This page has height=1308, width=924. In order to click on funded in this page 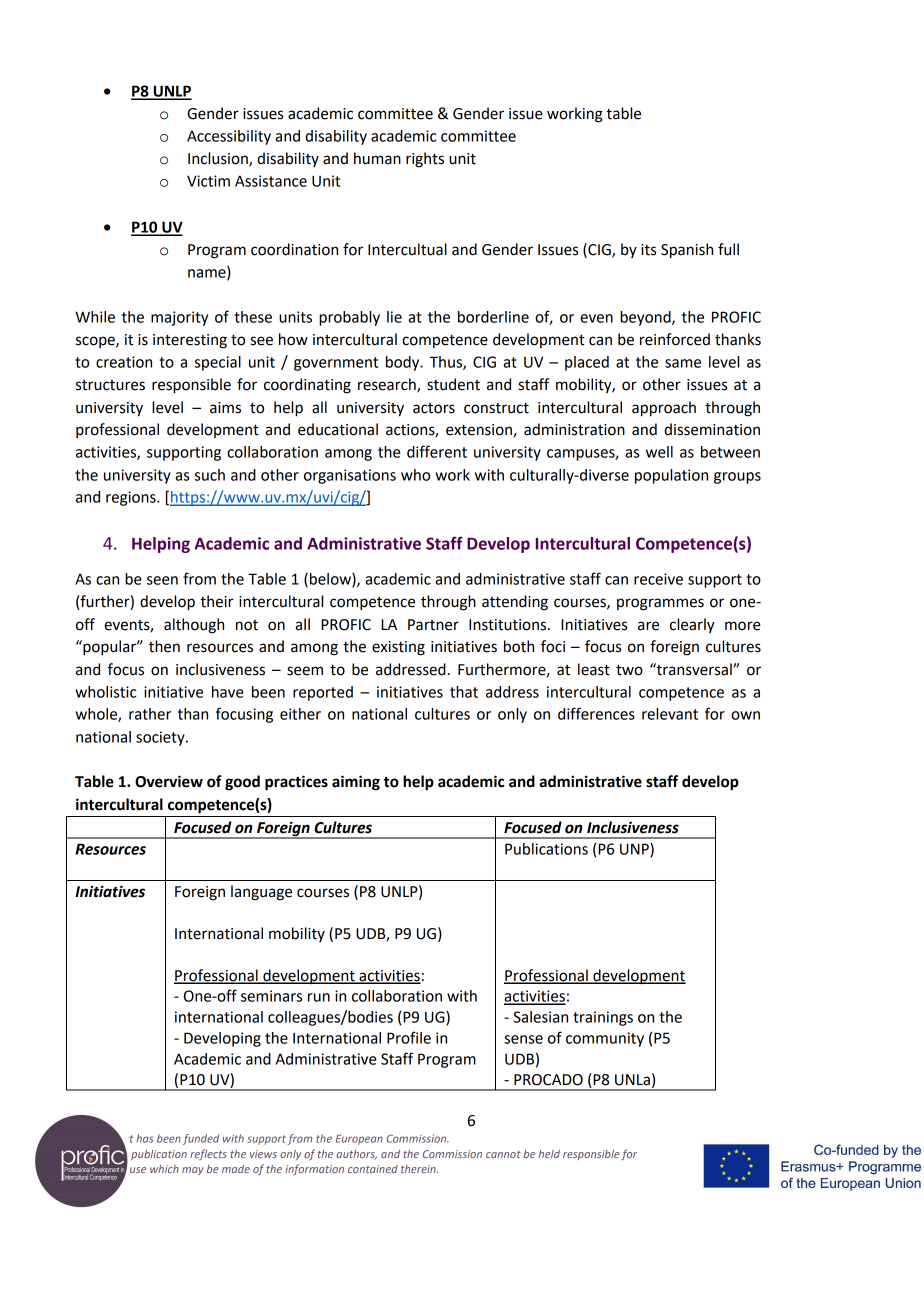, I will do `click(201, 1139)`.
